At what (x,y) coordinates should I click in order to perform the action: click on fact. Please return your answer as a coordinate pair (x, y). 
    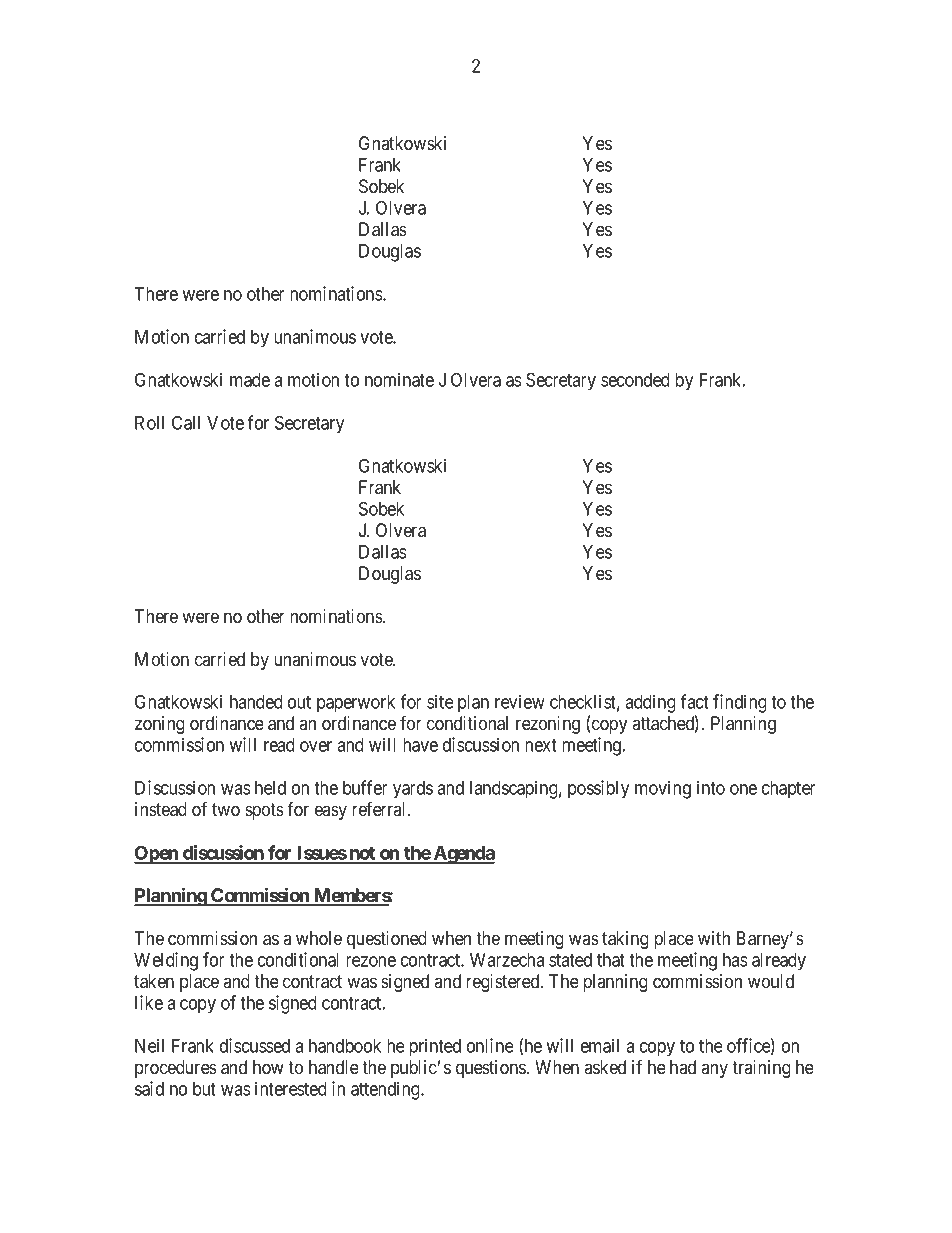
    Looking at the image, I should click on (694, 701).
